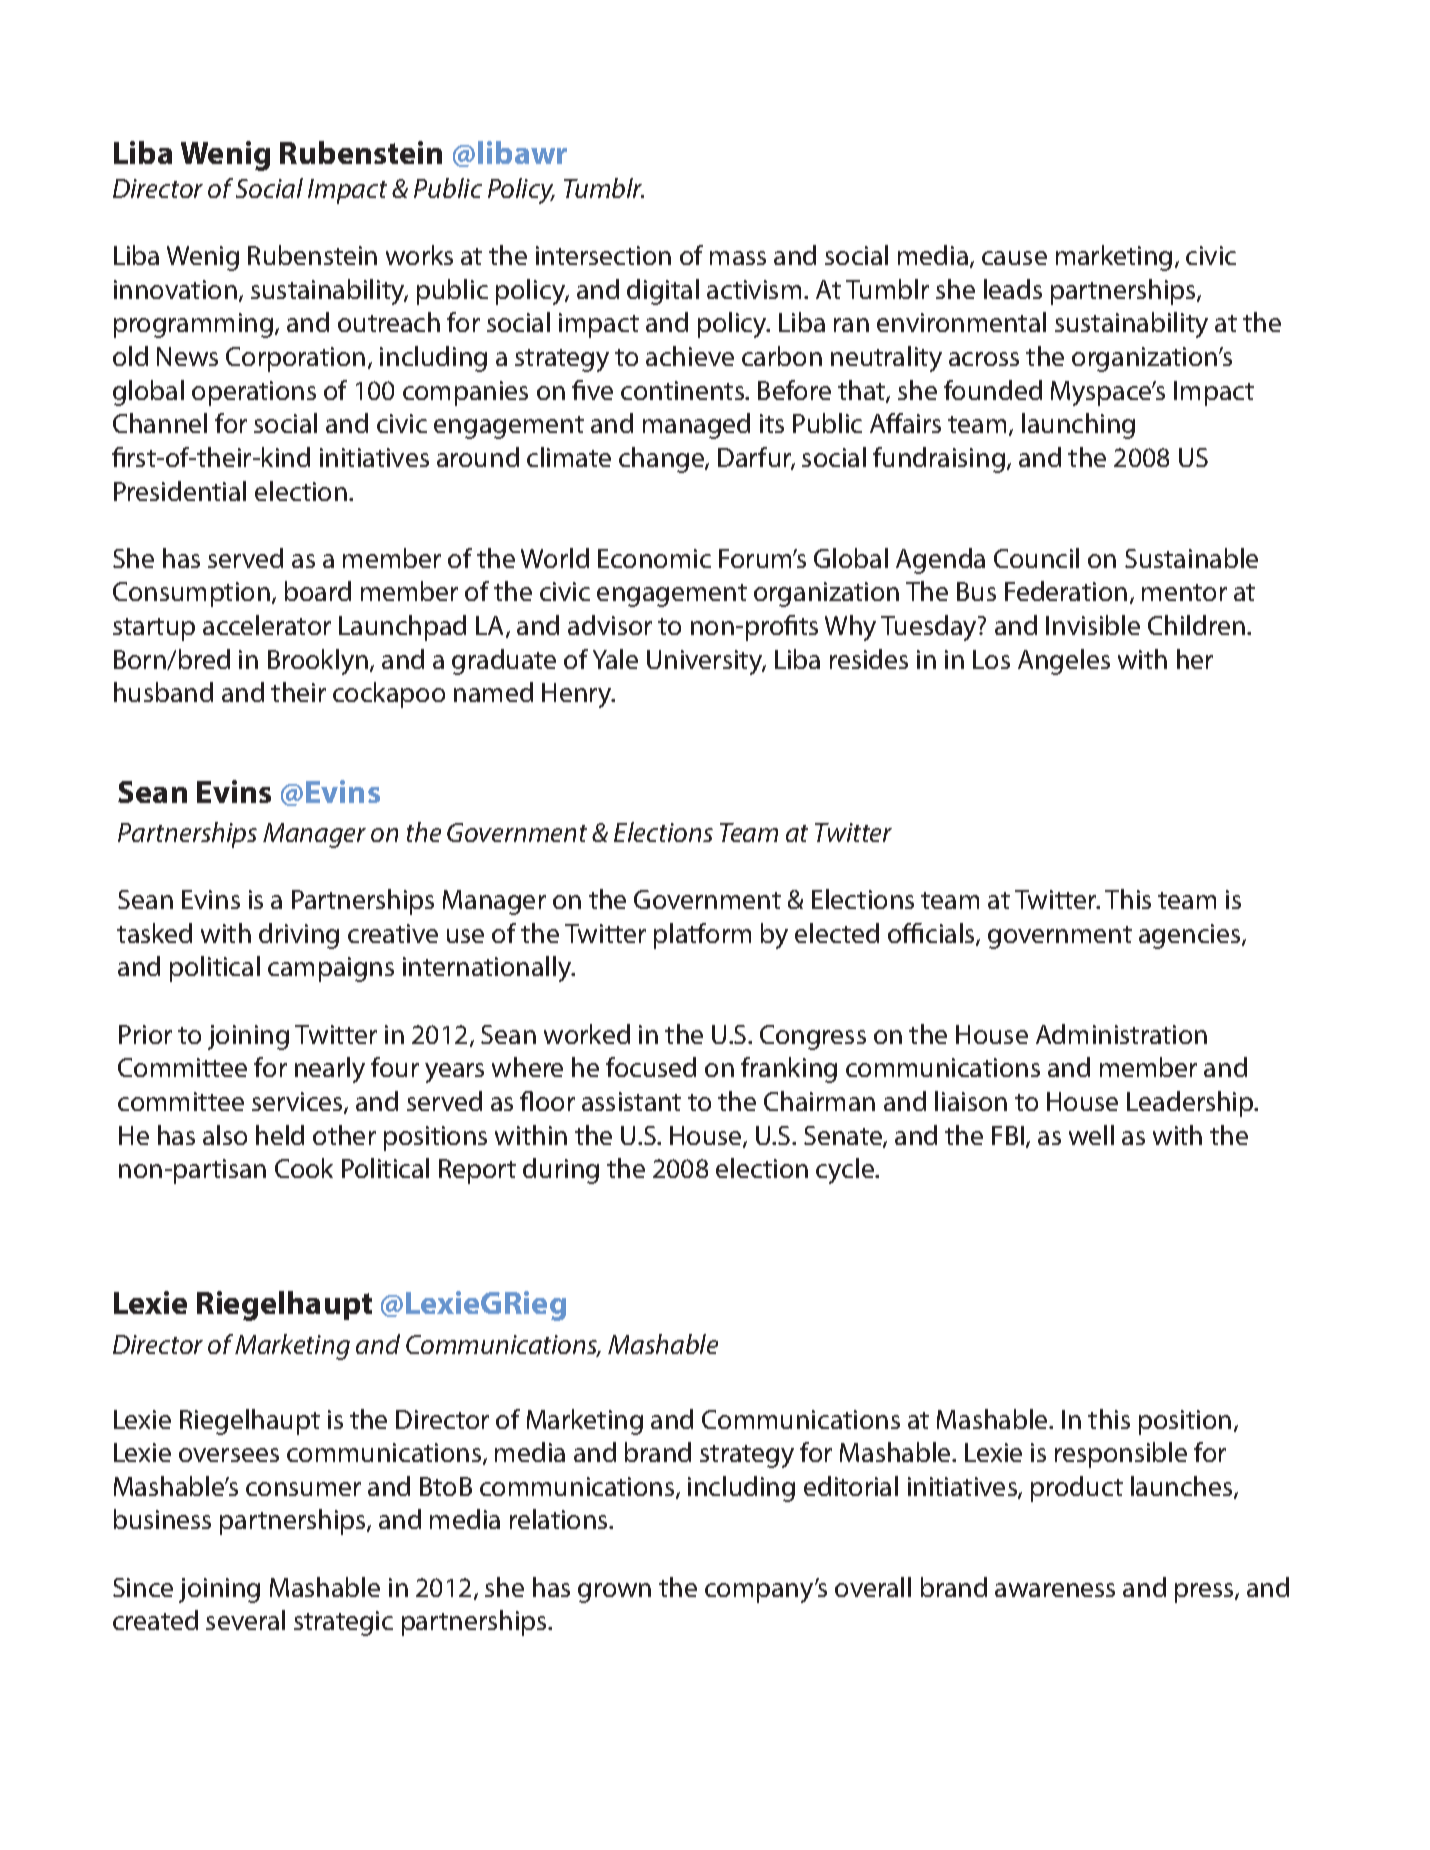  Describe the element at coordinates (614, 1593) in the page. I see `grown` at that location.
